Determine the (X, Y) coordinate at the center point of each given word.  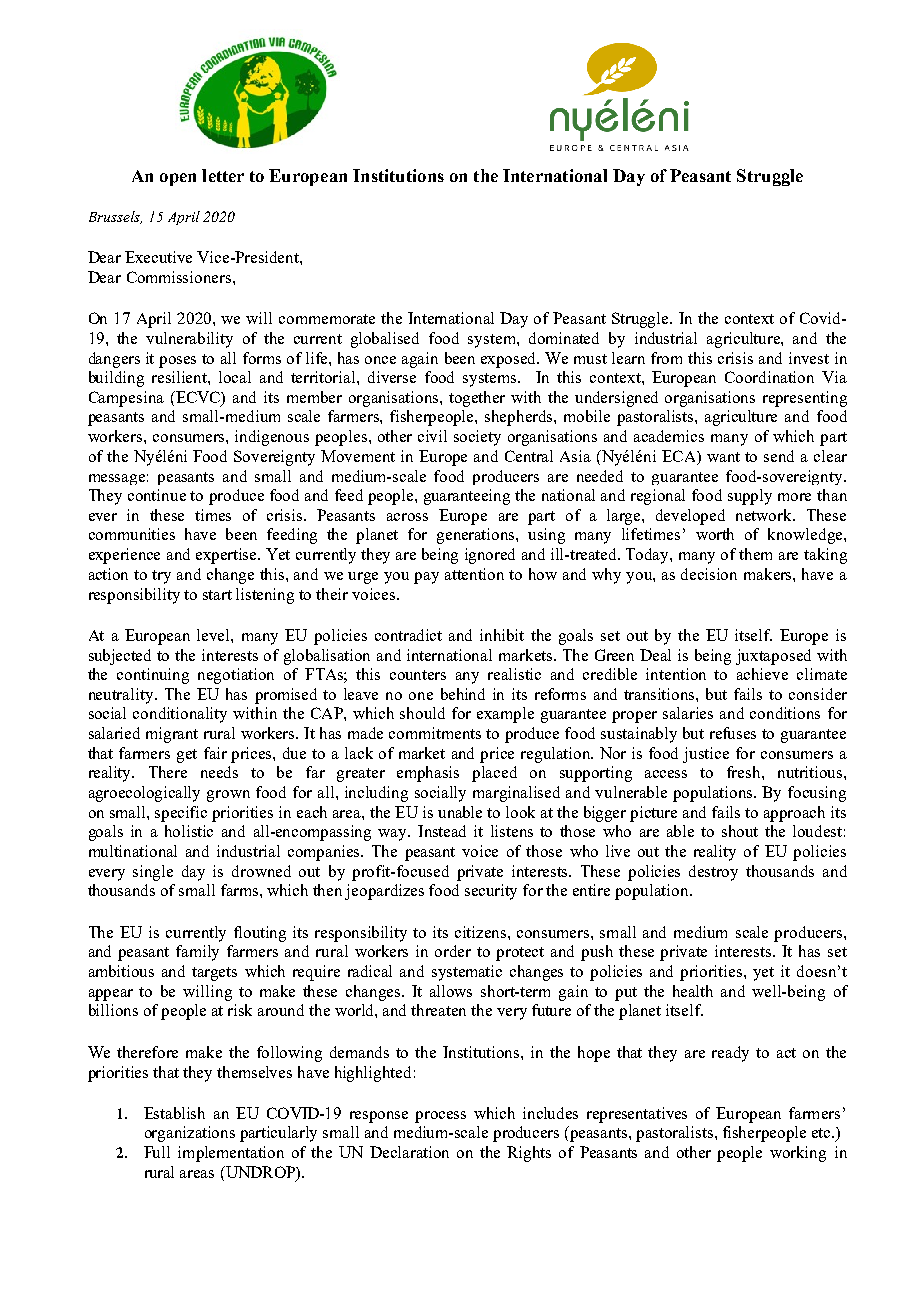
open (178, 179)
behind (463, 694)
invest (809, 358)
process (440, 1117)
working (798, 1154)
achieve (762, 674)
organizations (190, 1134)
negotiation (236, 676)
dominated (564, 338)
